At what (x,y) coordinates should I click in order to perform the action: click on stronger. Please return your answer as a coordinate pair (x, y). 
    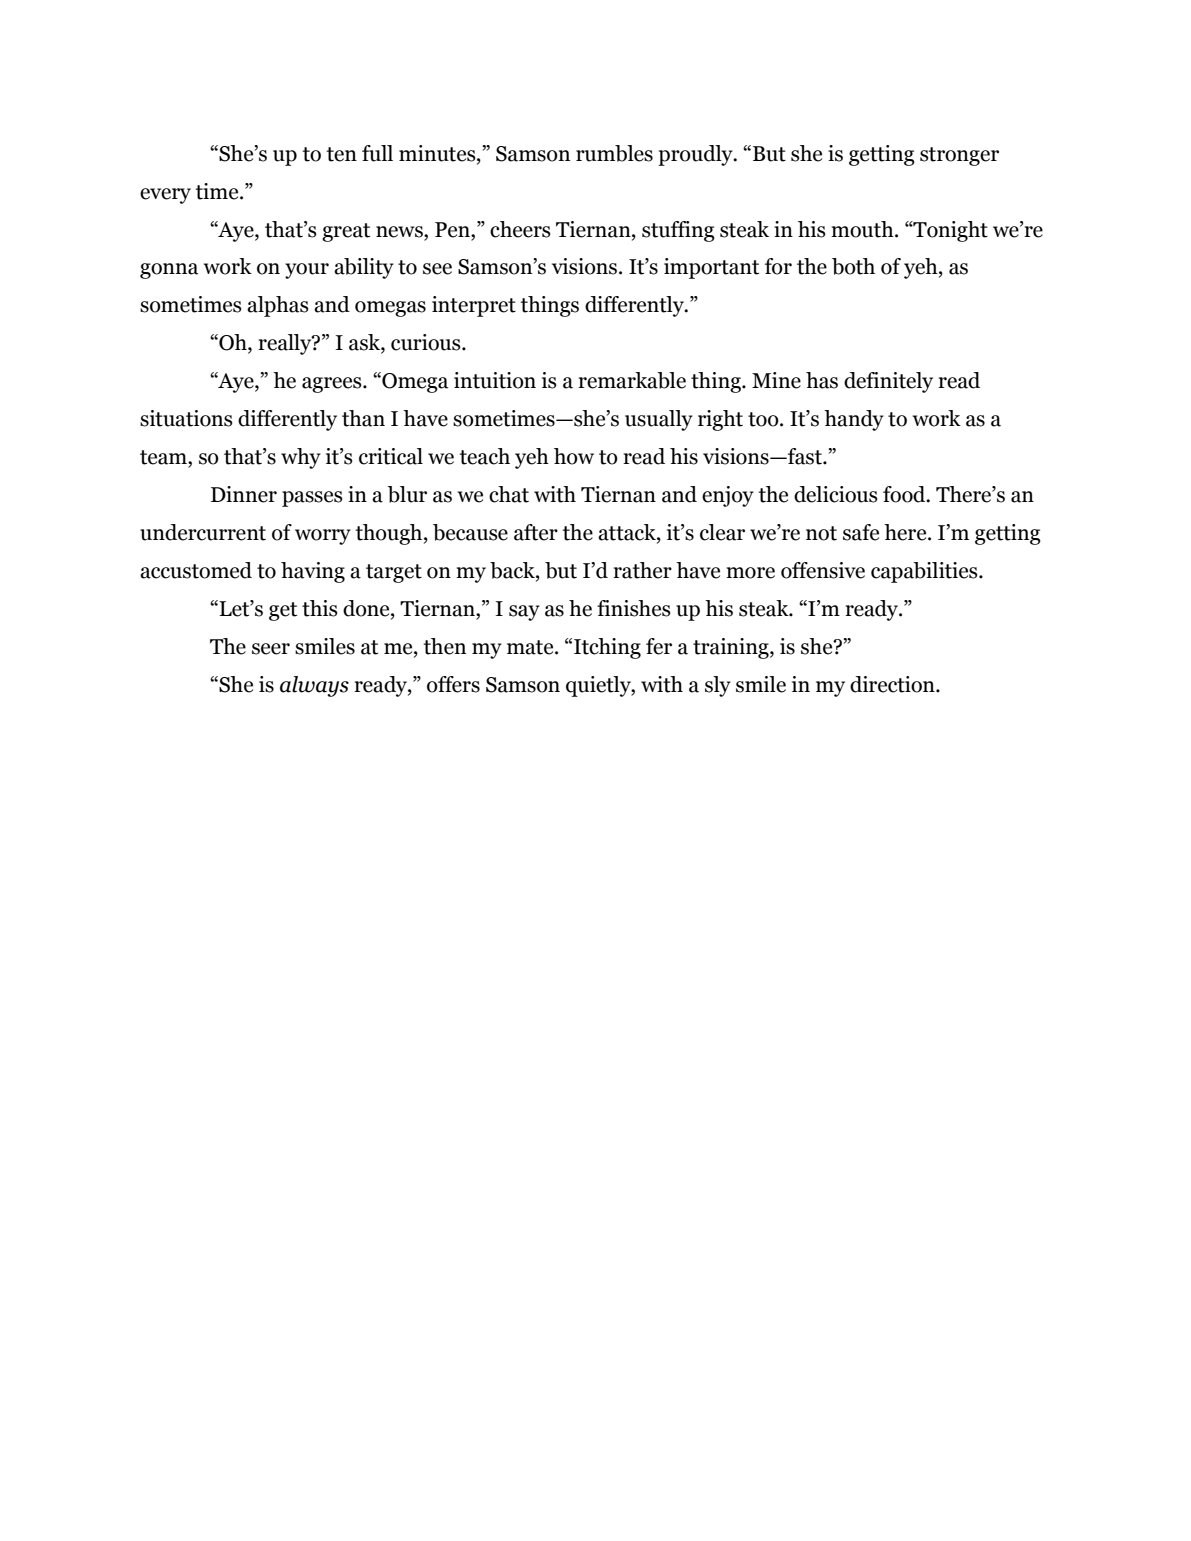
    Looking at the image, I should click on (959, 156).
